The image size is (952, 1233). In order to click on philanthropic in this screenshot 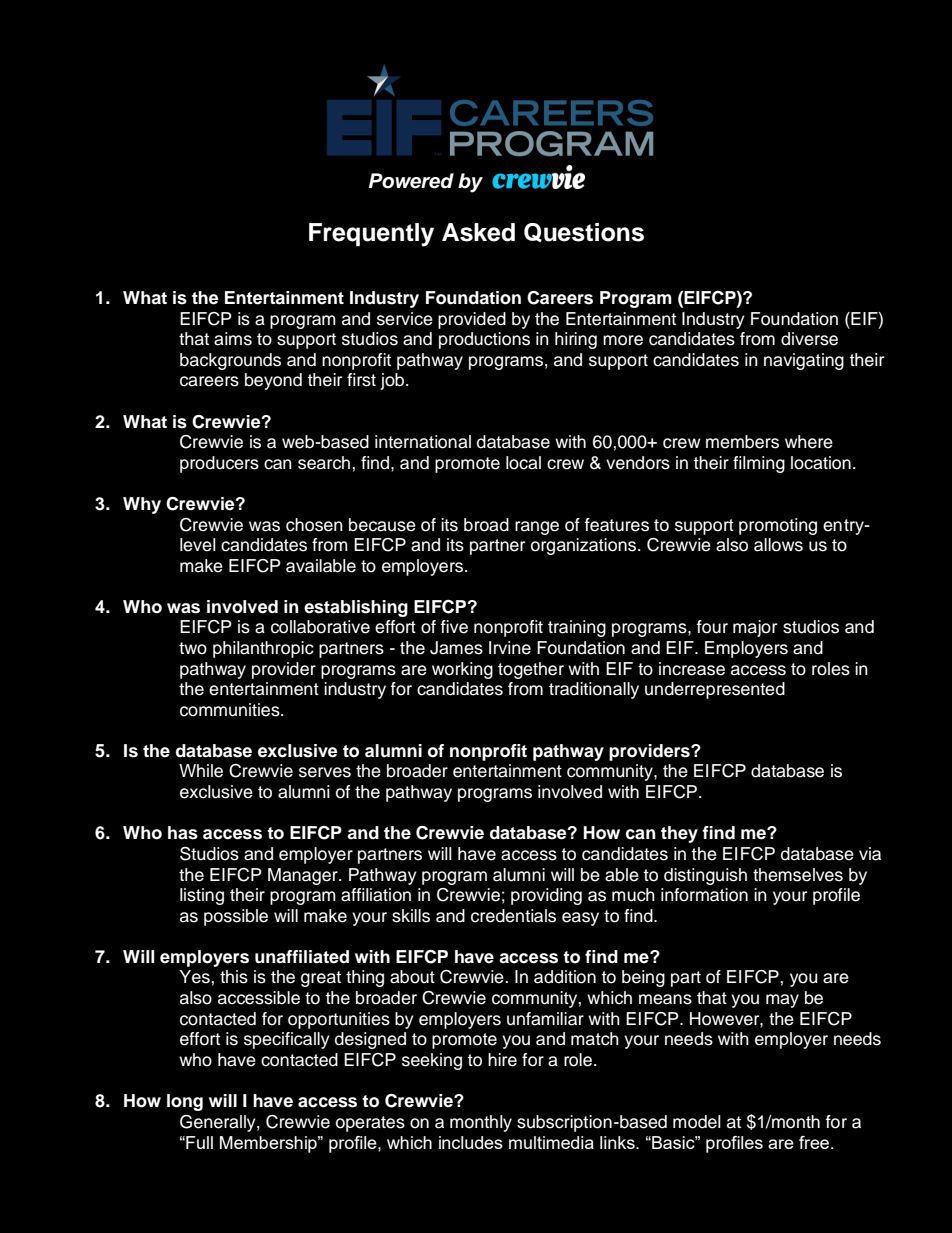, I will do `click(263, 649)`.
